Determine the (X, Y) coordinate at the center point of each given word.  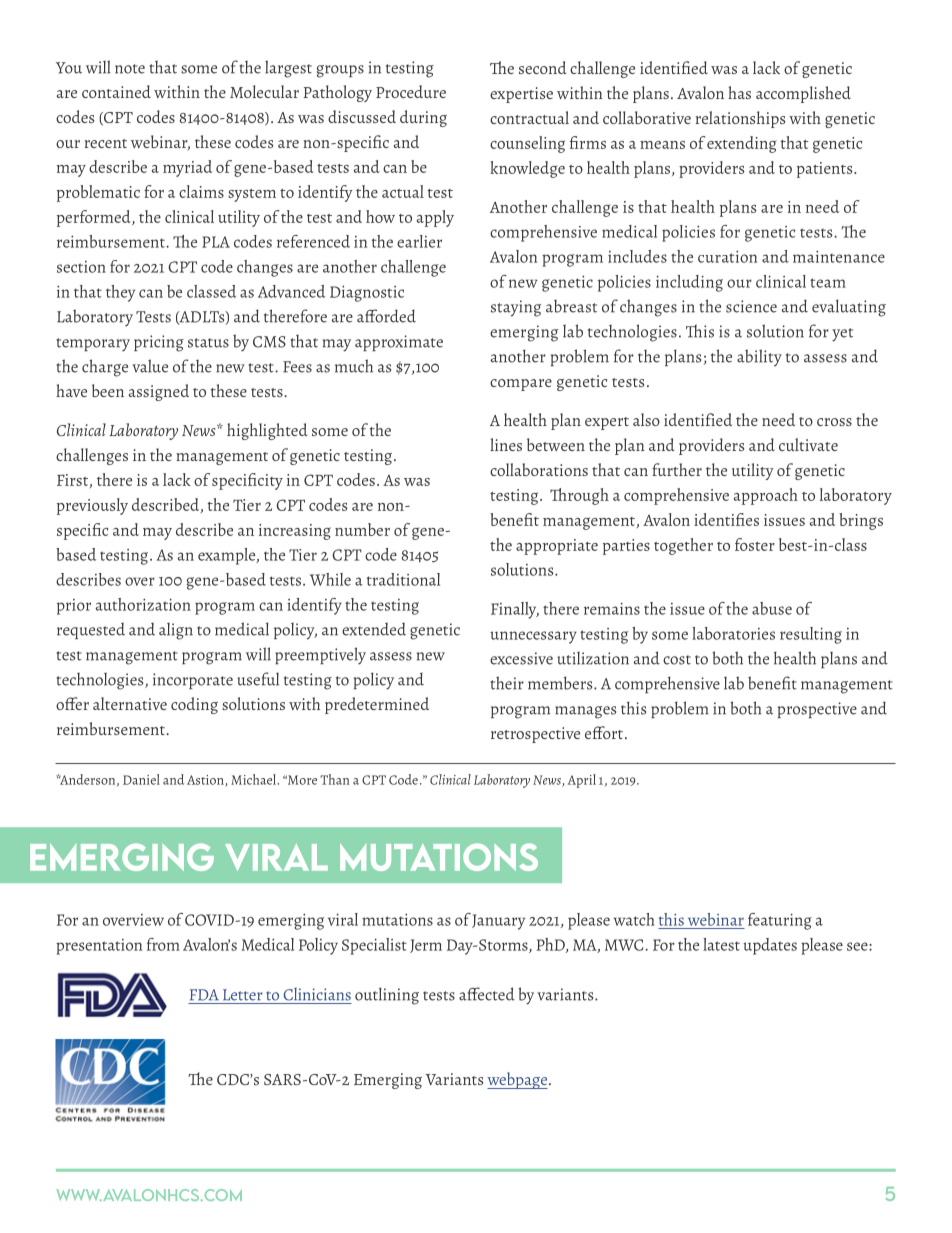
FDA (204, 995)
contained (116, 91)
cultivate (808, 444)
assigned (159, 392)
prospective (817, 710)
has (739, 92)
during (423, 118)
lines (506, 444)
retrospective (535, 735)
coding (194, 705)
